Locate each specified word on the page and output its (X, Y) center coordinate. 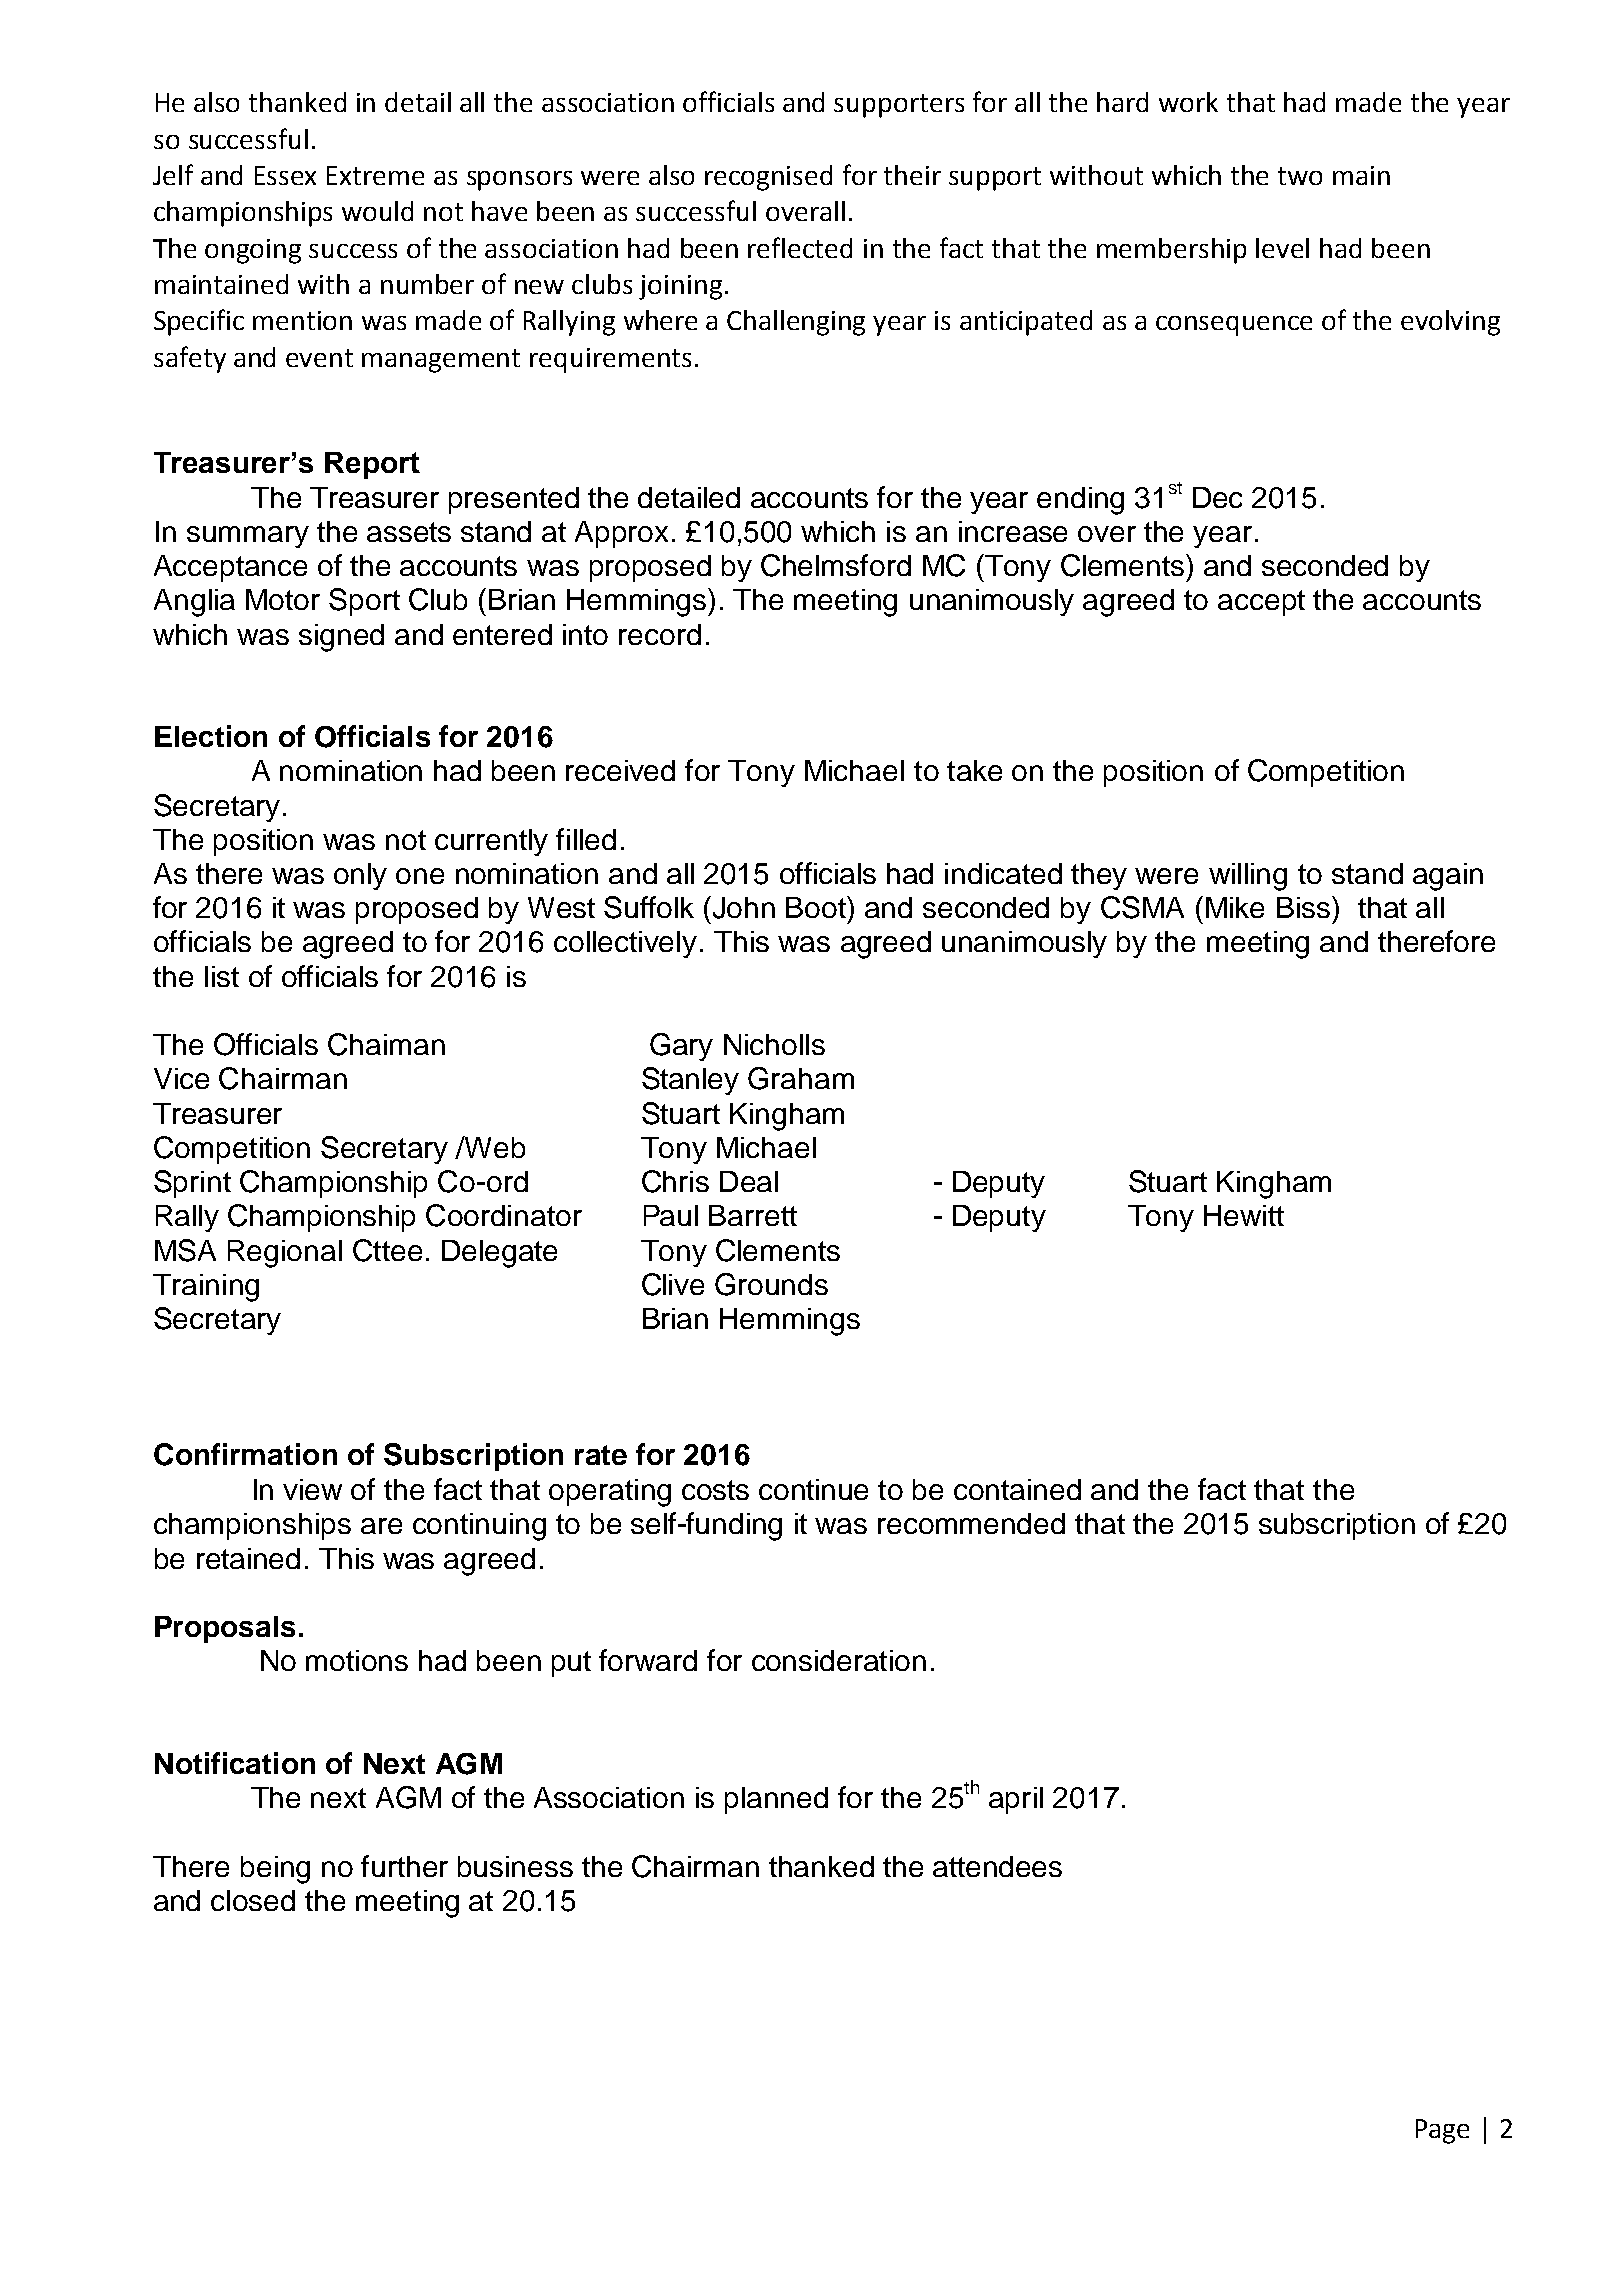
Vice (181, 1078)
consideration (839, 1660)
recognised (768, 178)
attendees (997, 1866)
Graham (801, 1078)
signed (341, 638)
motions (357, 1660)
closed (253, 1900)
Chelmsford (836, 565)
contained (1017, 1489)
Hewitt (1244, 1215)
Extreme (375, 175)
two (1300, 176)
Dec (1217, 497)
